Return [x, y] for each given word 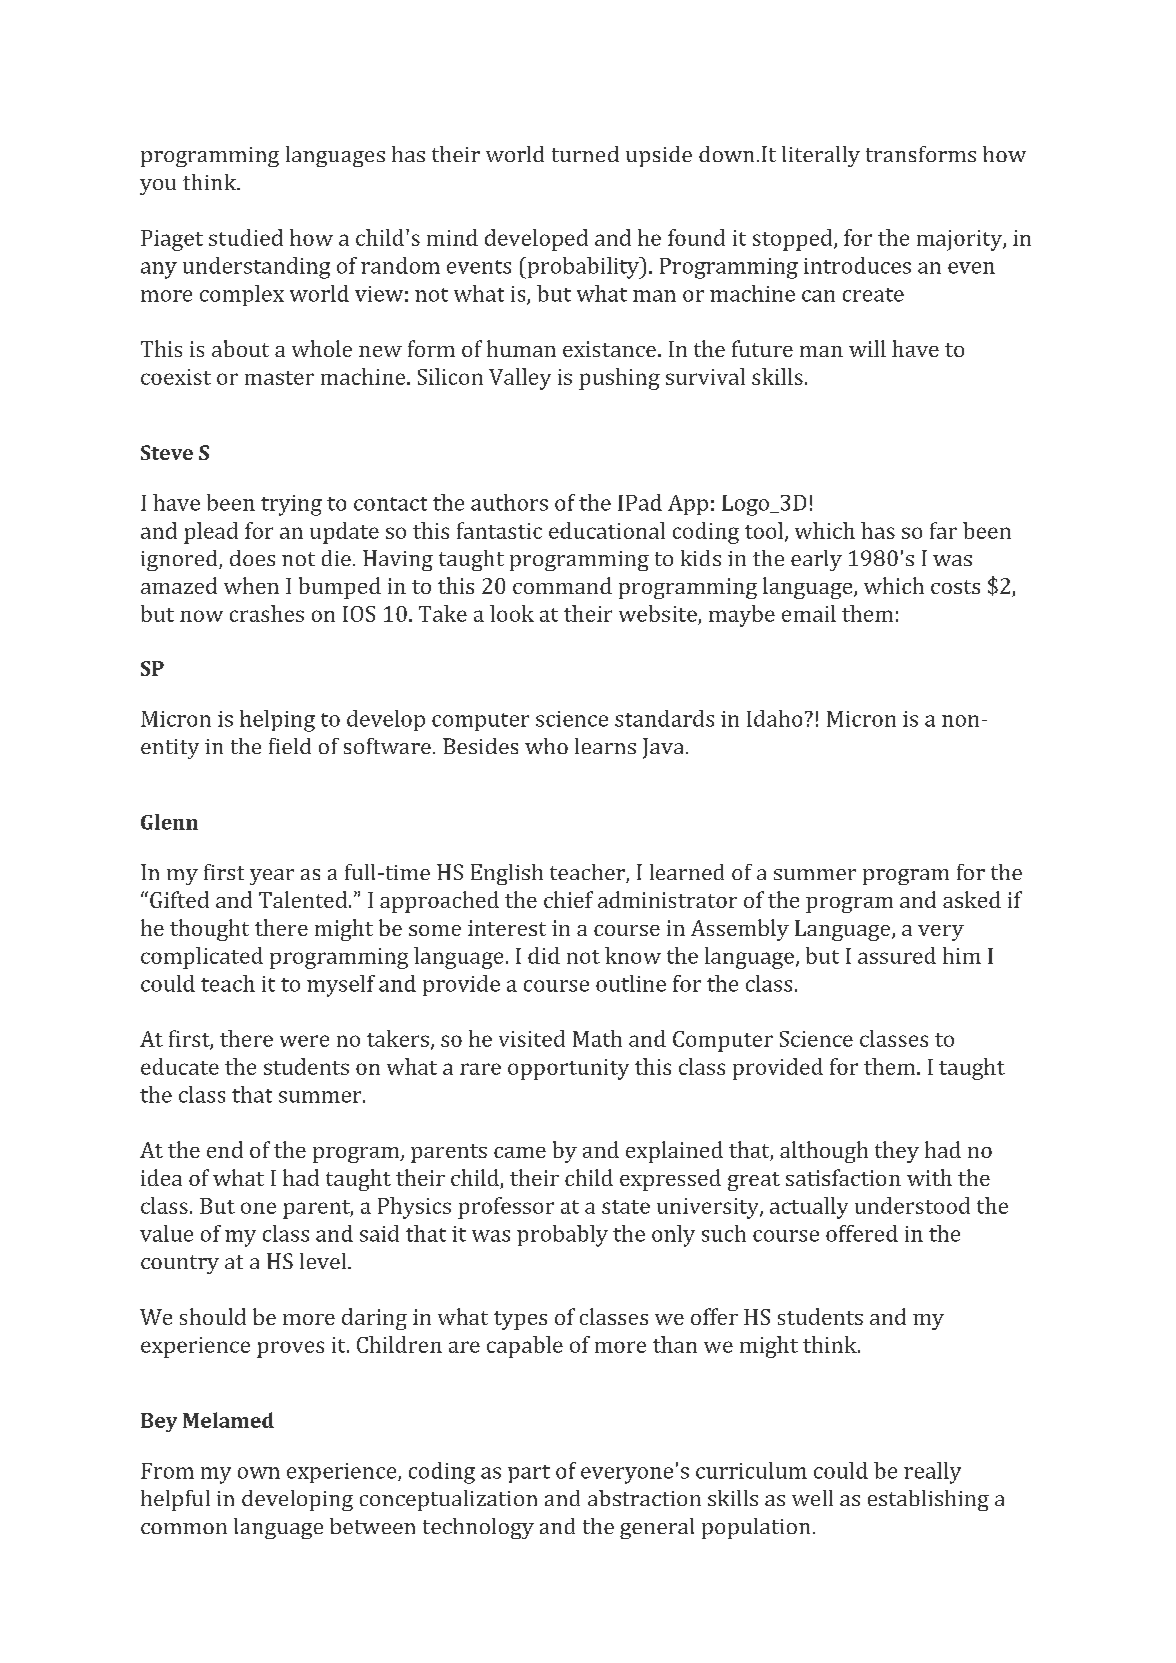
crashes [267, 613]
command [562, 585]
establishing [928, 1500]
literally [821, 156]
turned [585, 154]
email [809, 613]
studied [246, 237]
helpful [175, 1500]
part [529, 1474]
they [897, 1152]
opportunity [568, 1069]
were [304, 1041]
